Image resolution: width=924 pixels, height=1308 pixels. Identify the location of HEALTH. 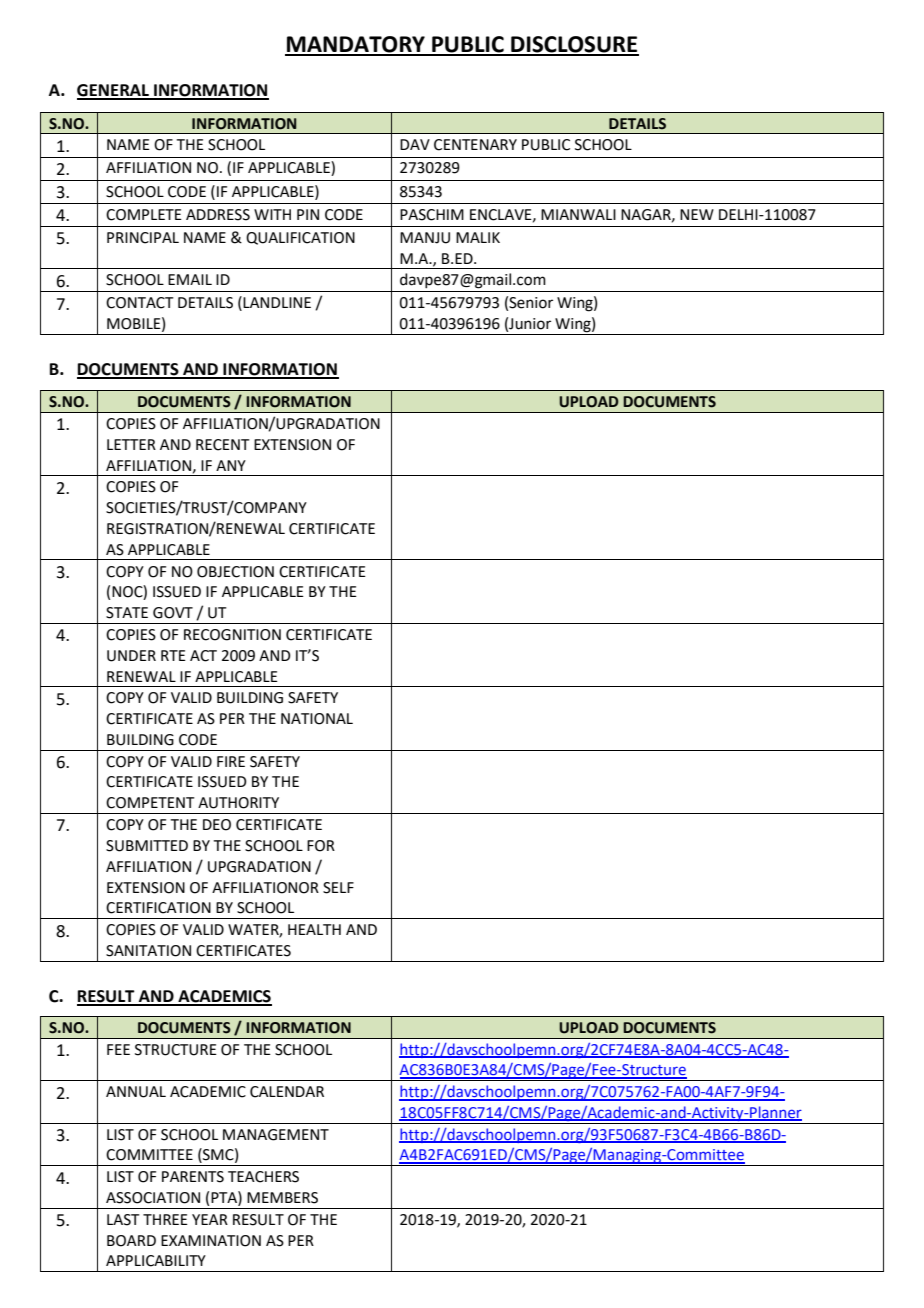
(314, 929).
